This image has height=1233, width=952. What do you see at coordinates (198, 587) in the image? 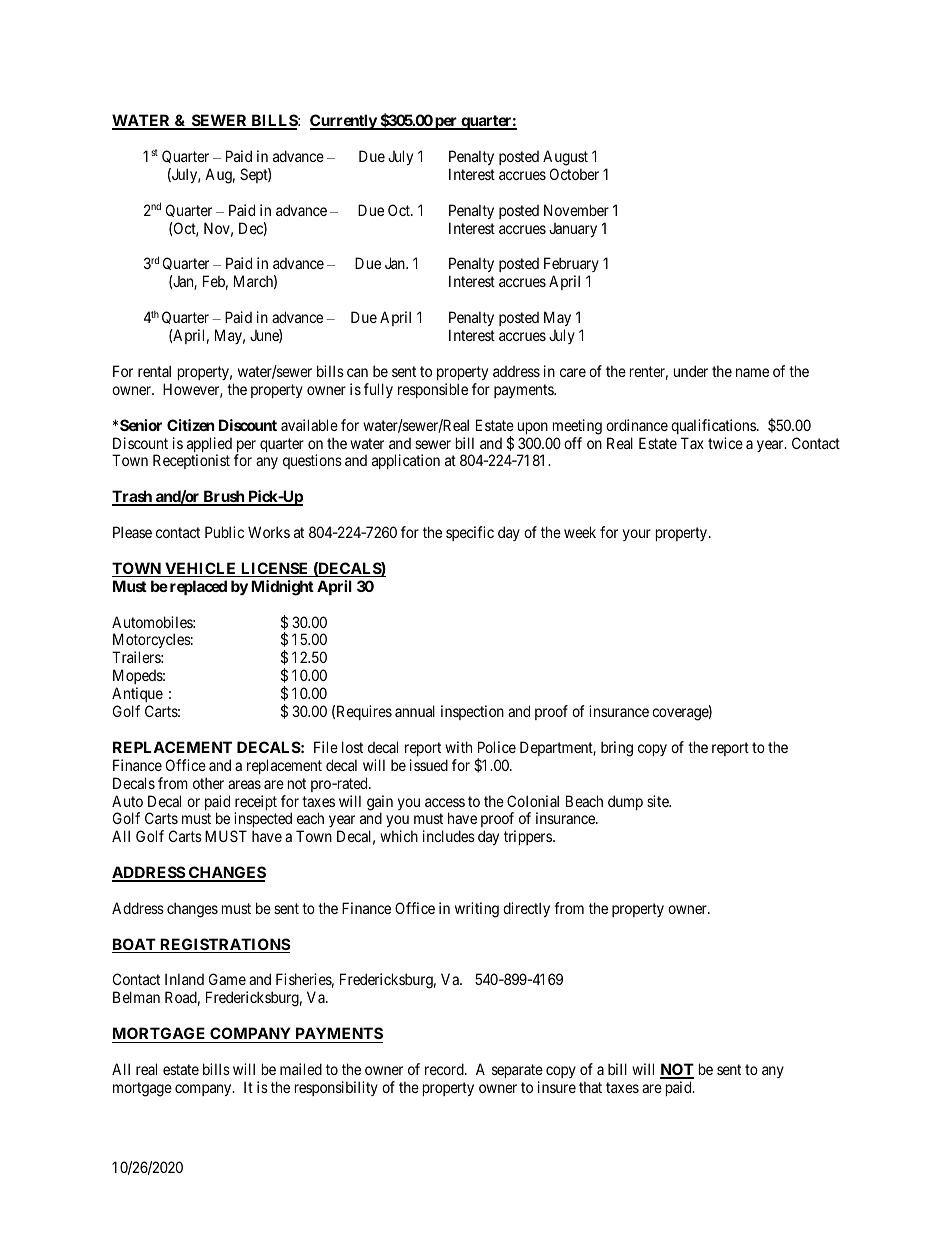
I see `replaced` at bounding box center [198, 587].
